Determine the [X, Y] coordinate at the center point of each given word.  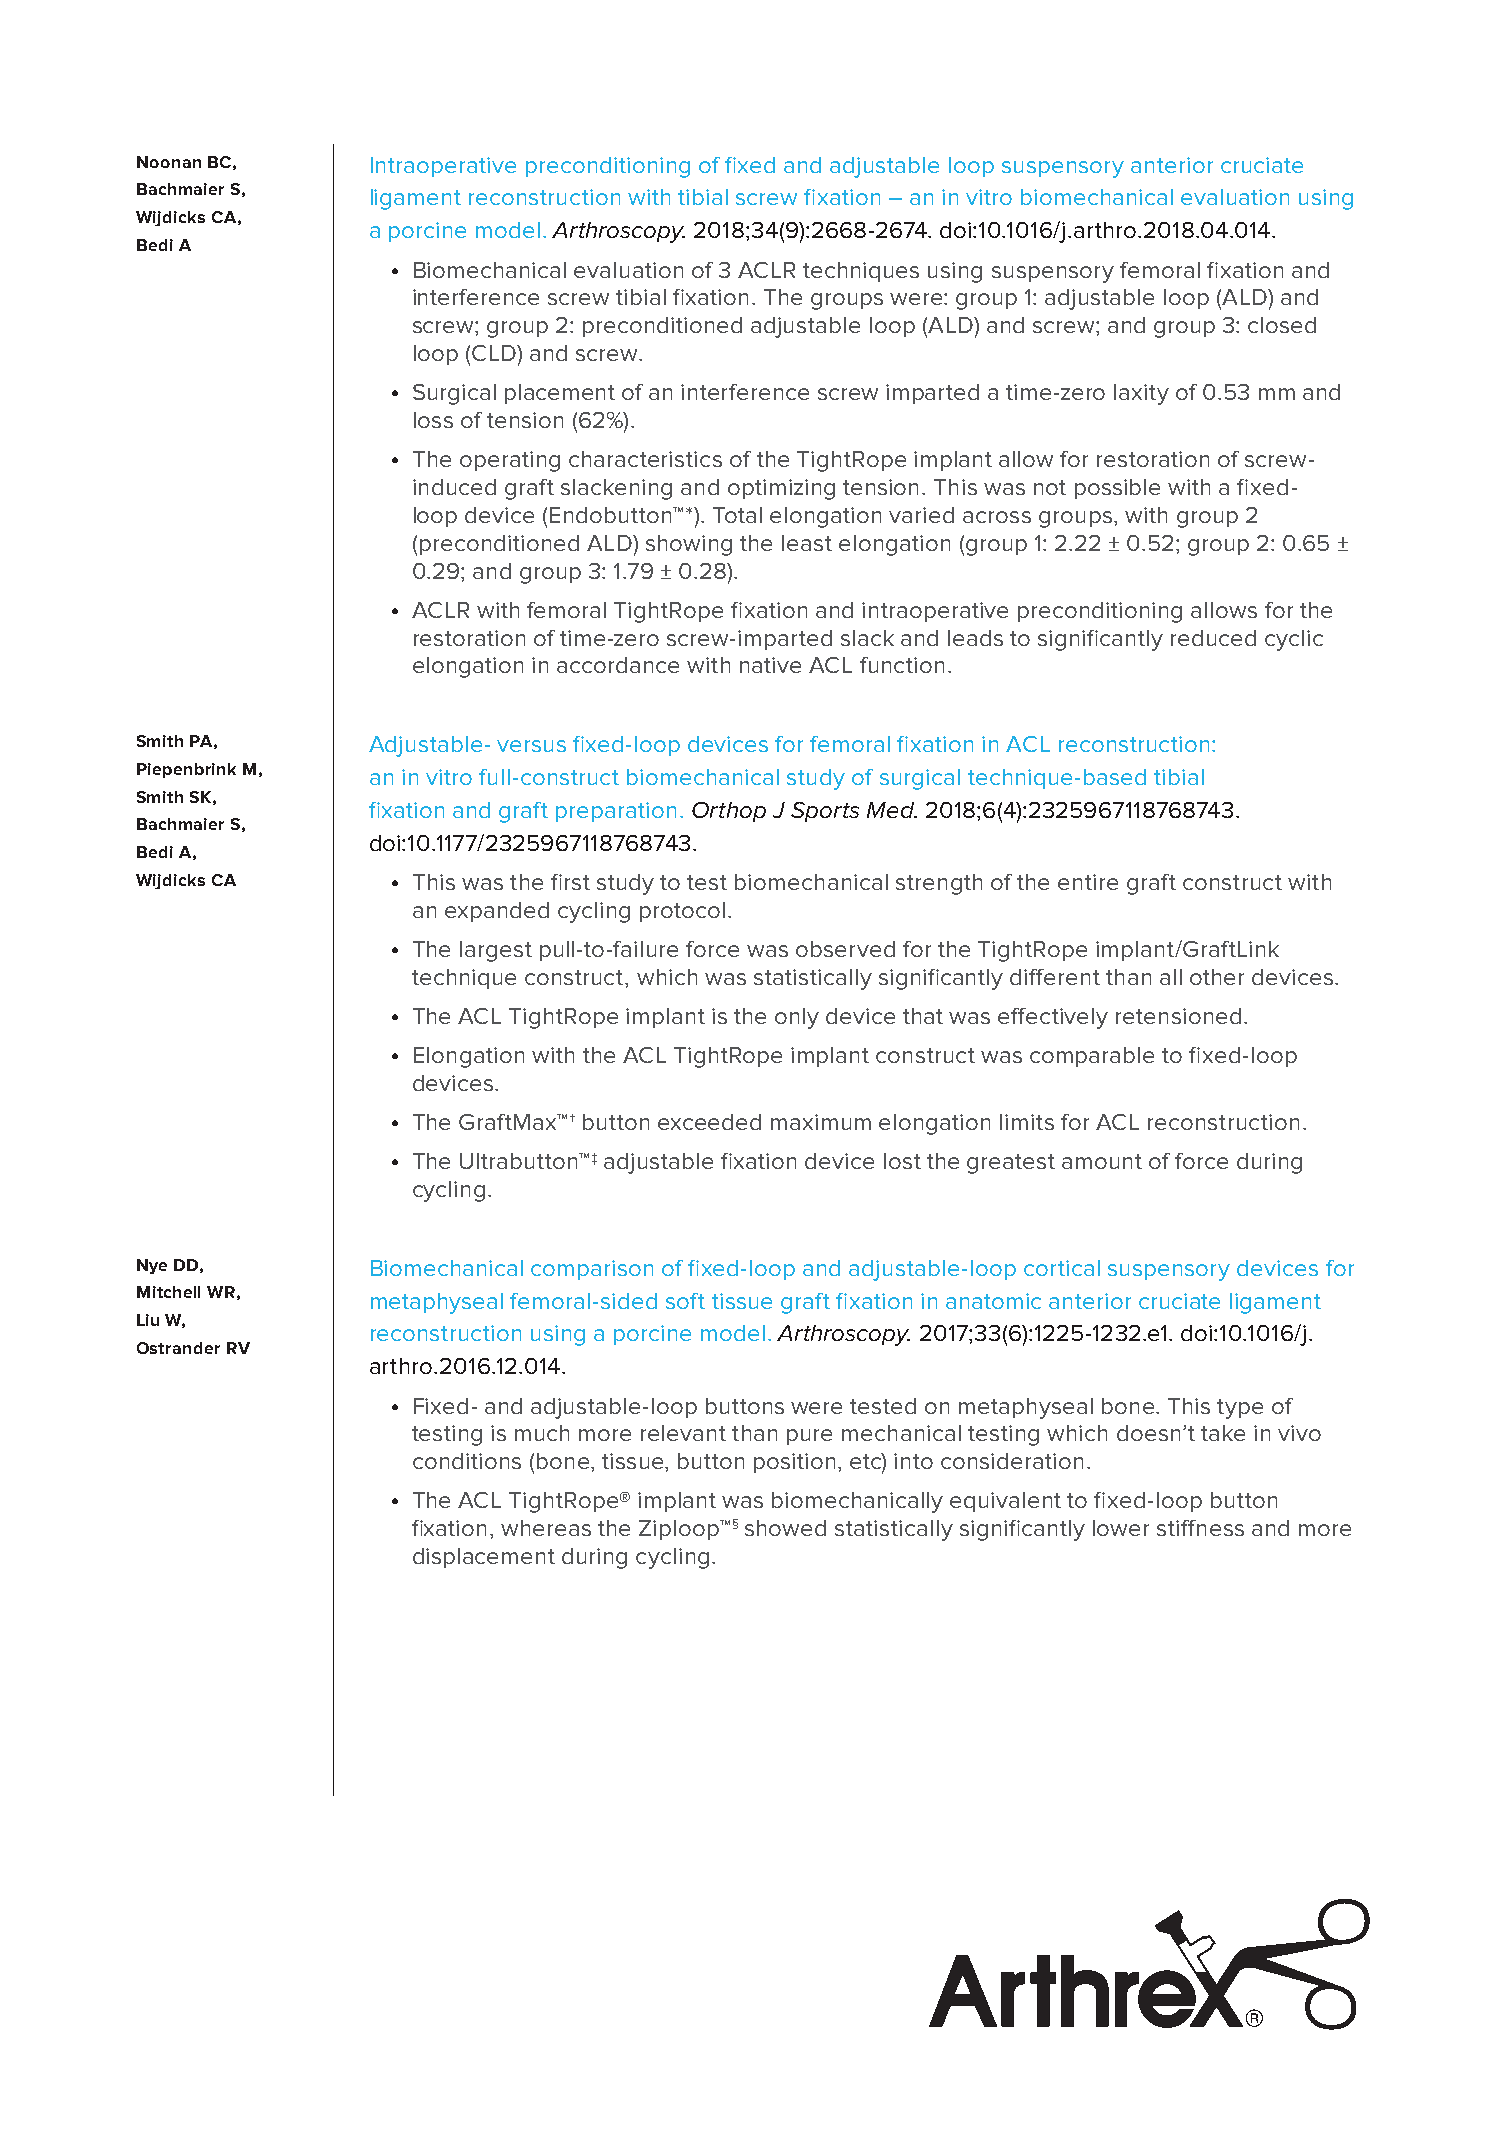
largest [496, 951]
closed [1282, 325]
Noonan [169, 162]
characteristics [645, 459]
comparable [1092, 1057]
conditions [467, 1461]
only [797, 1018]
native [770, 665]
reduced [1213, 638]
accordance [618, 665]
